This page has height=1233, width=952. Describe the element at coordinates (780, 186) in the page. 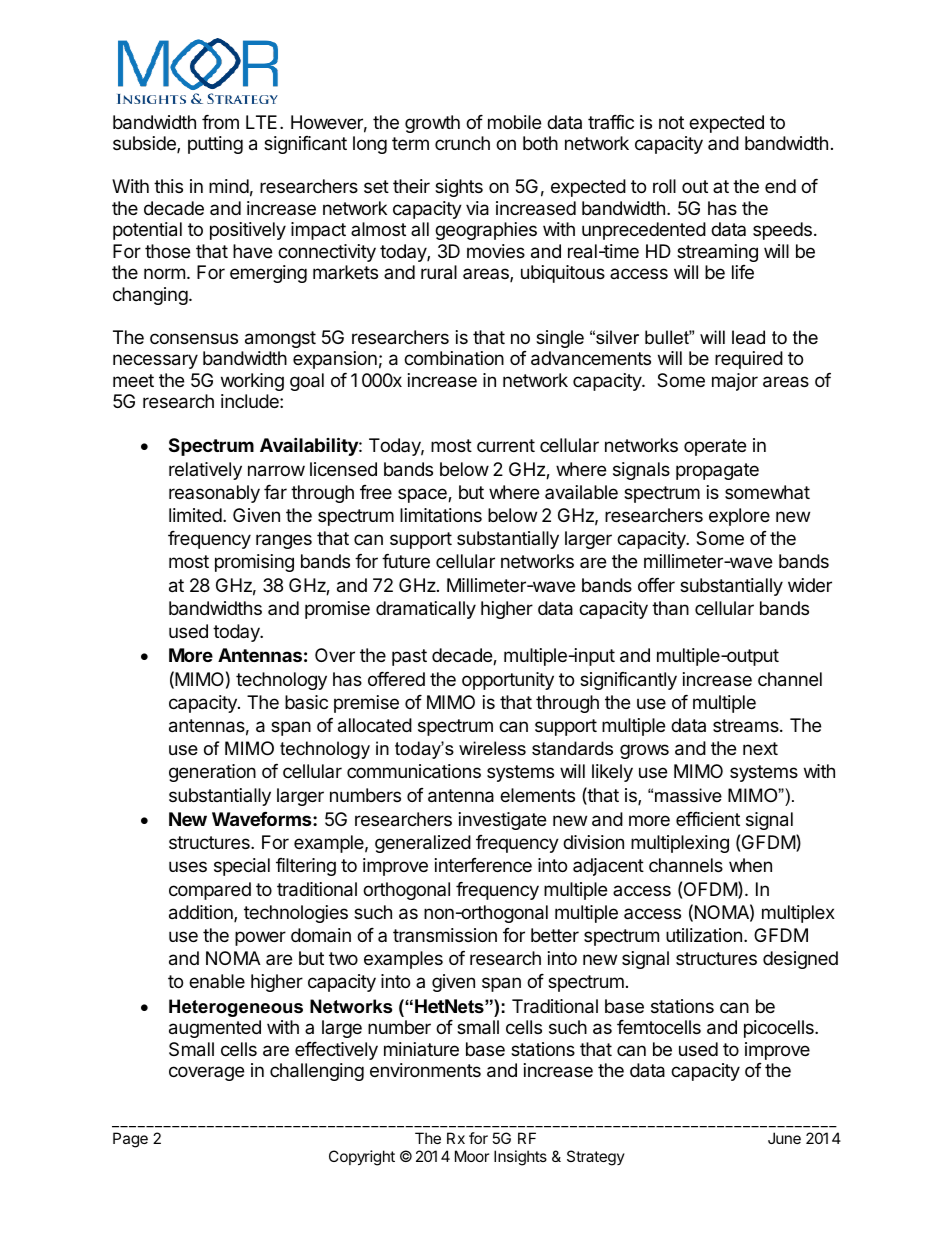

I see `end` at that location.
